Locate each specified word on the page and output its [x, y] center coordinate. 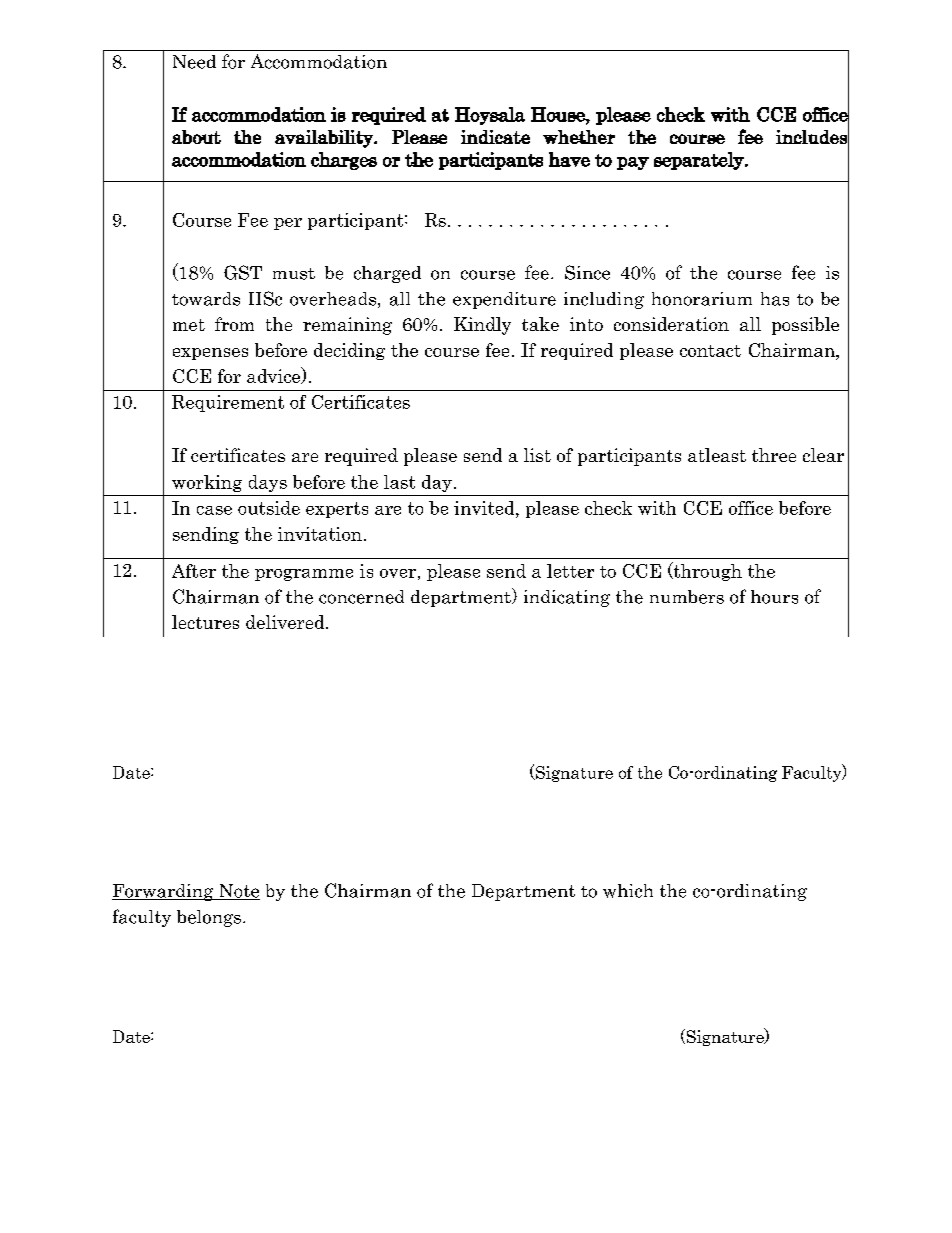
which [628, 891]
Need [194, 62]
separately [700, 161]
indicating [567, 598]
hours [774, 597]
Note [238, 892]
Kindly [482, 326]
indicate [495, 137]
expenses [210, 354]
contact [710, 351]
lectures [205, 622]
